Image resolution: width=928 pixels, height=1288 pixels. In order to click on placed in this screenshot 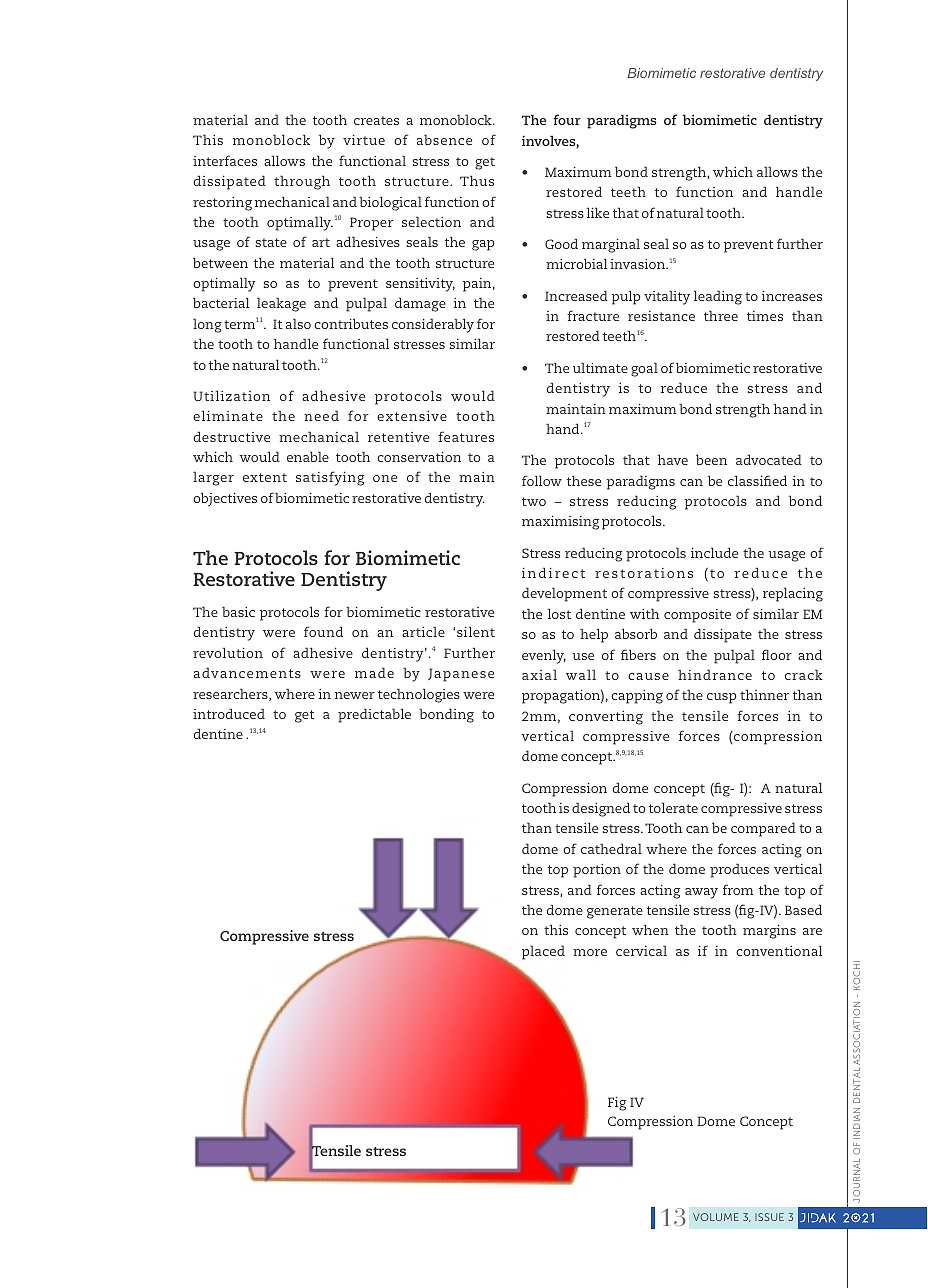, I will do `click(543, 952)`.
